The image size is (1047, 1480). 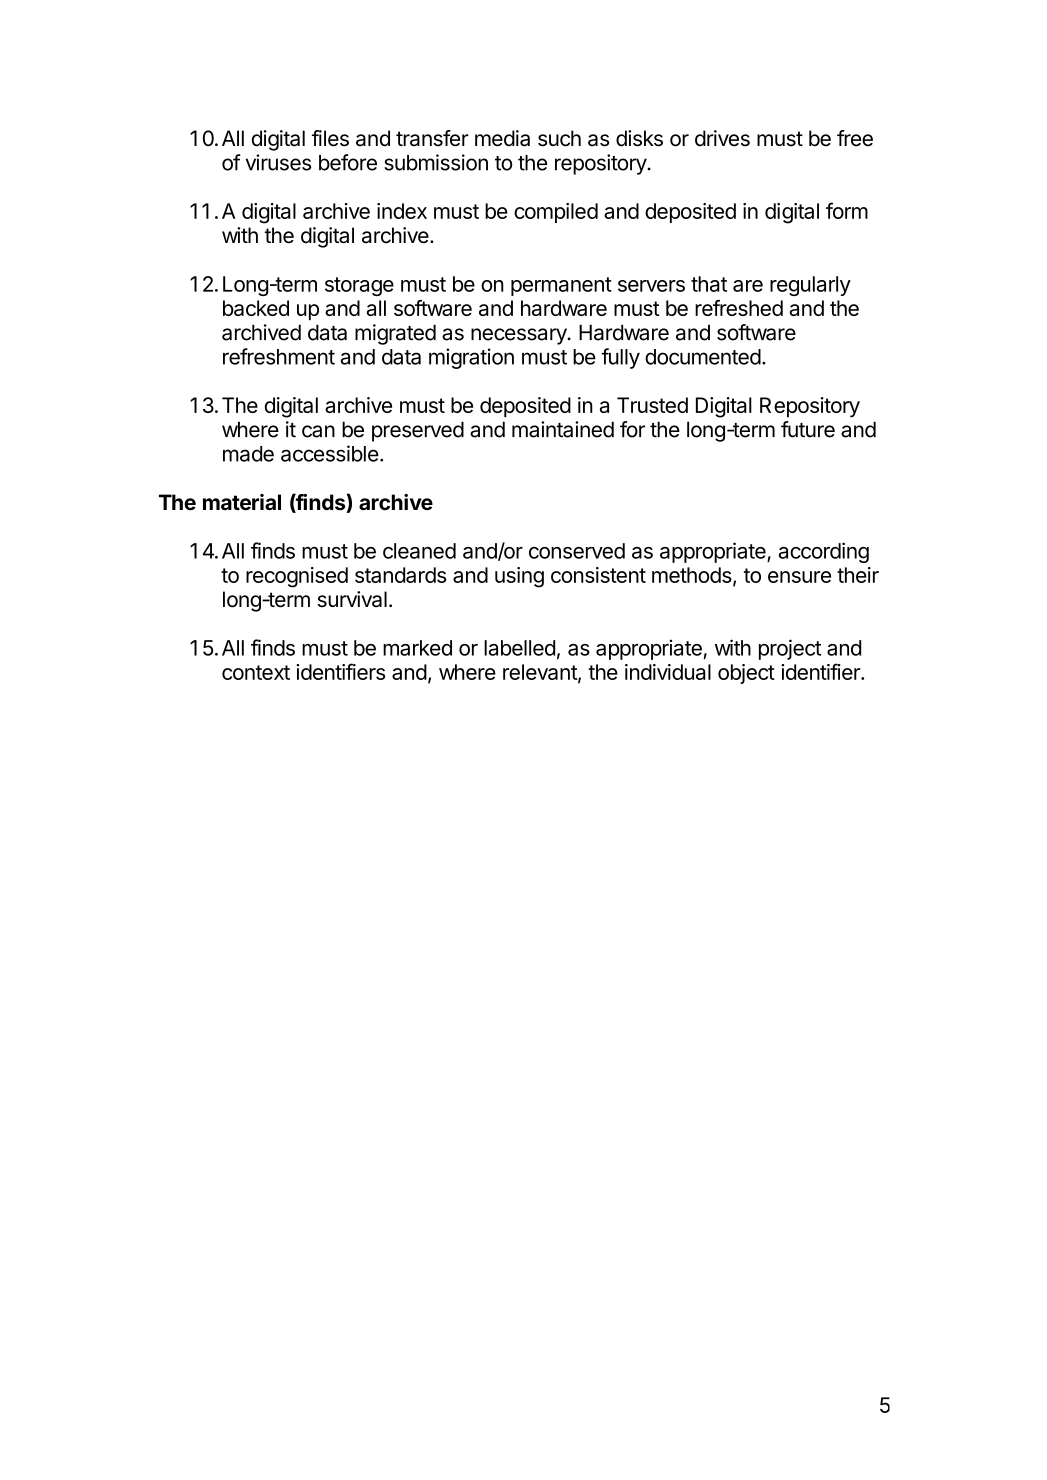 I want to click on such, so click(x=559, y=138).
